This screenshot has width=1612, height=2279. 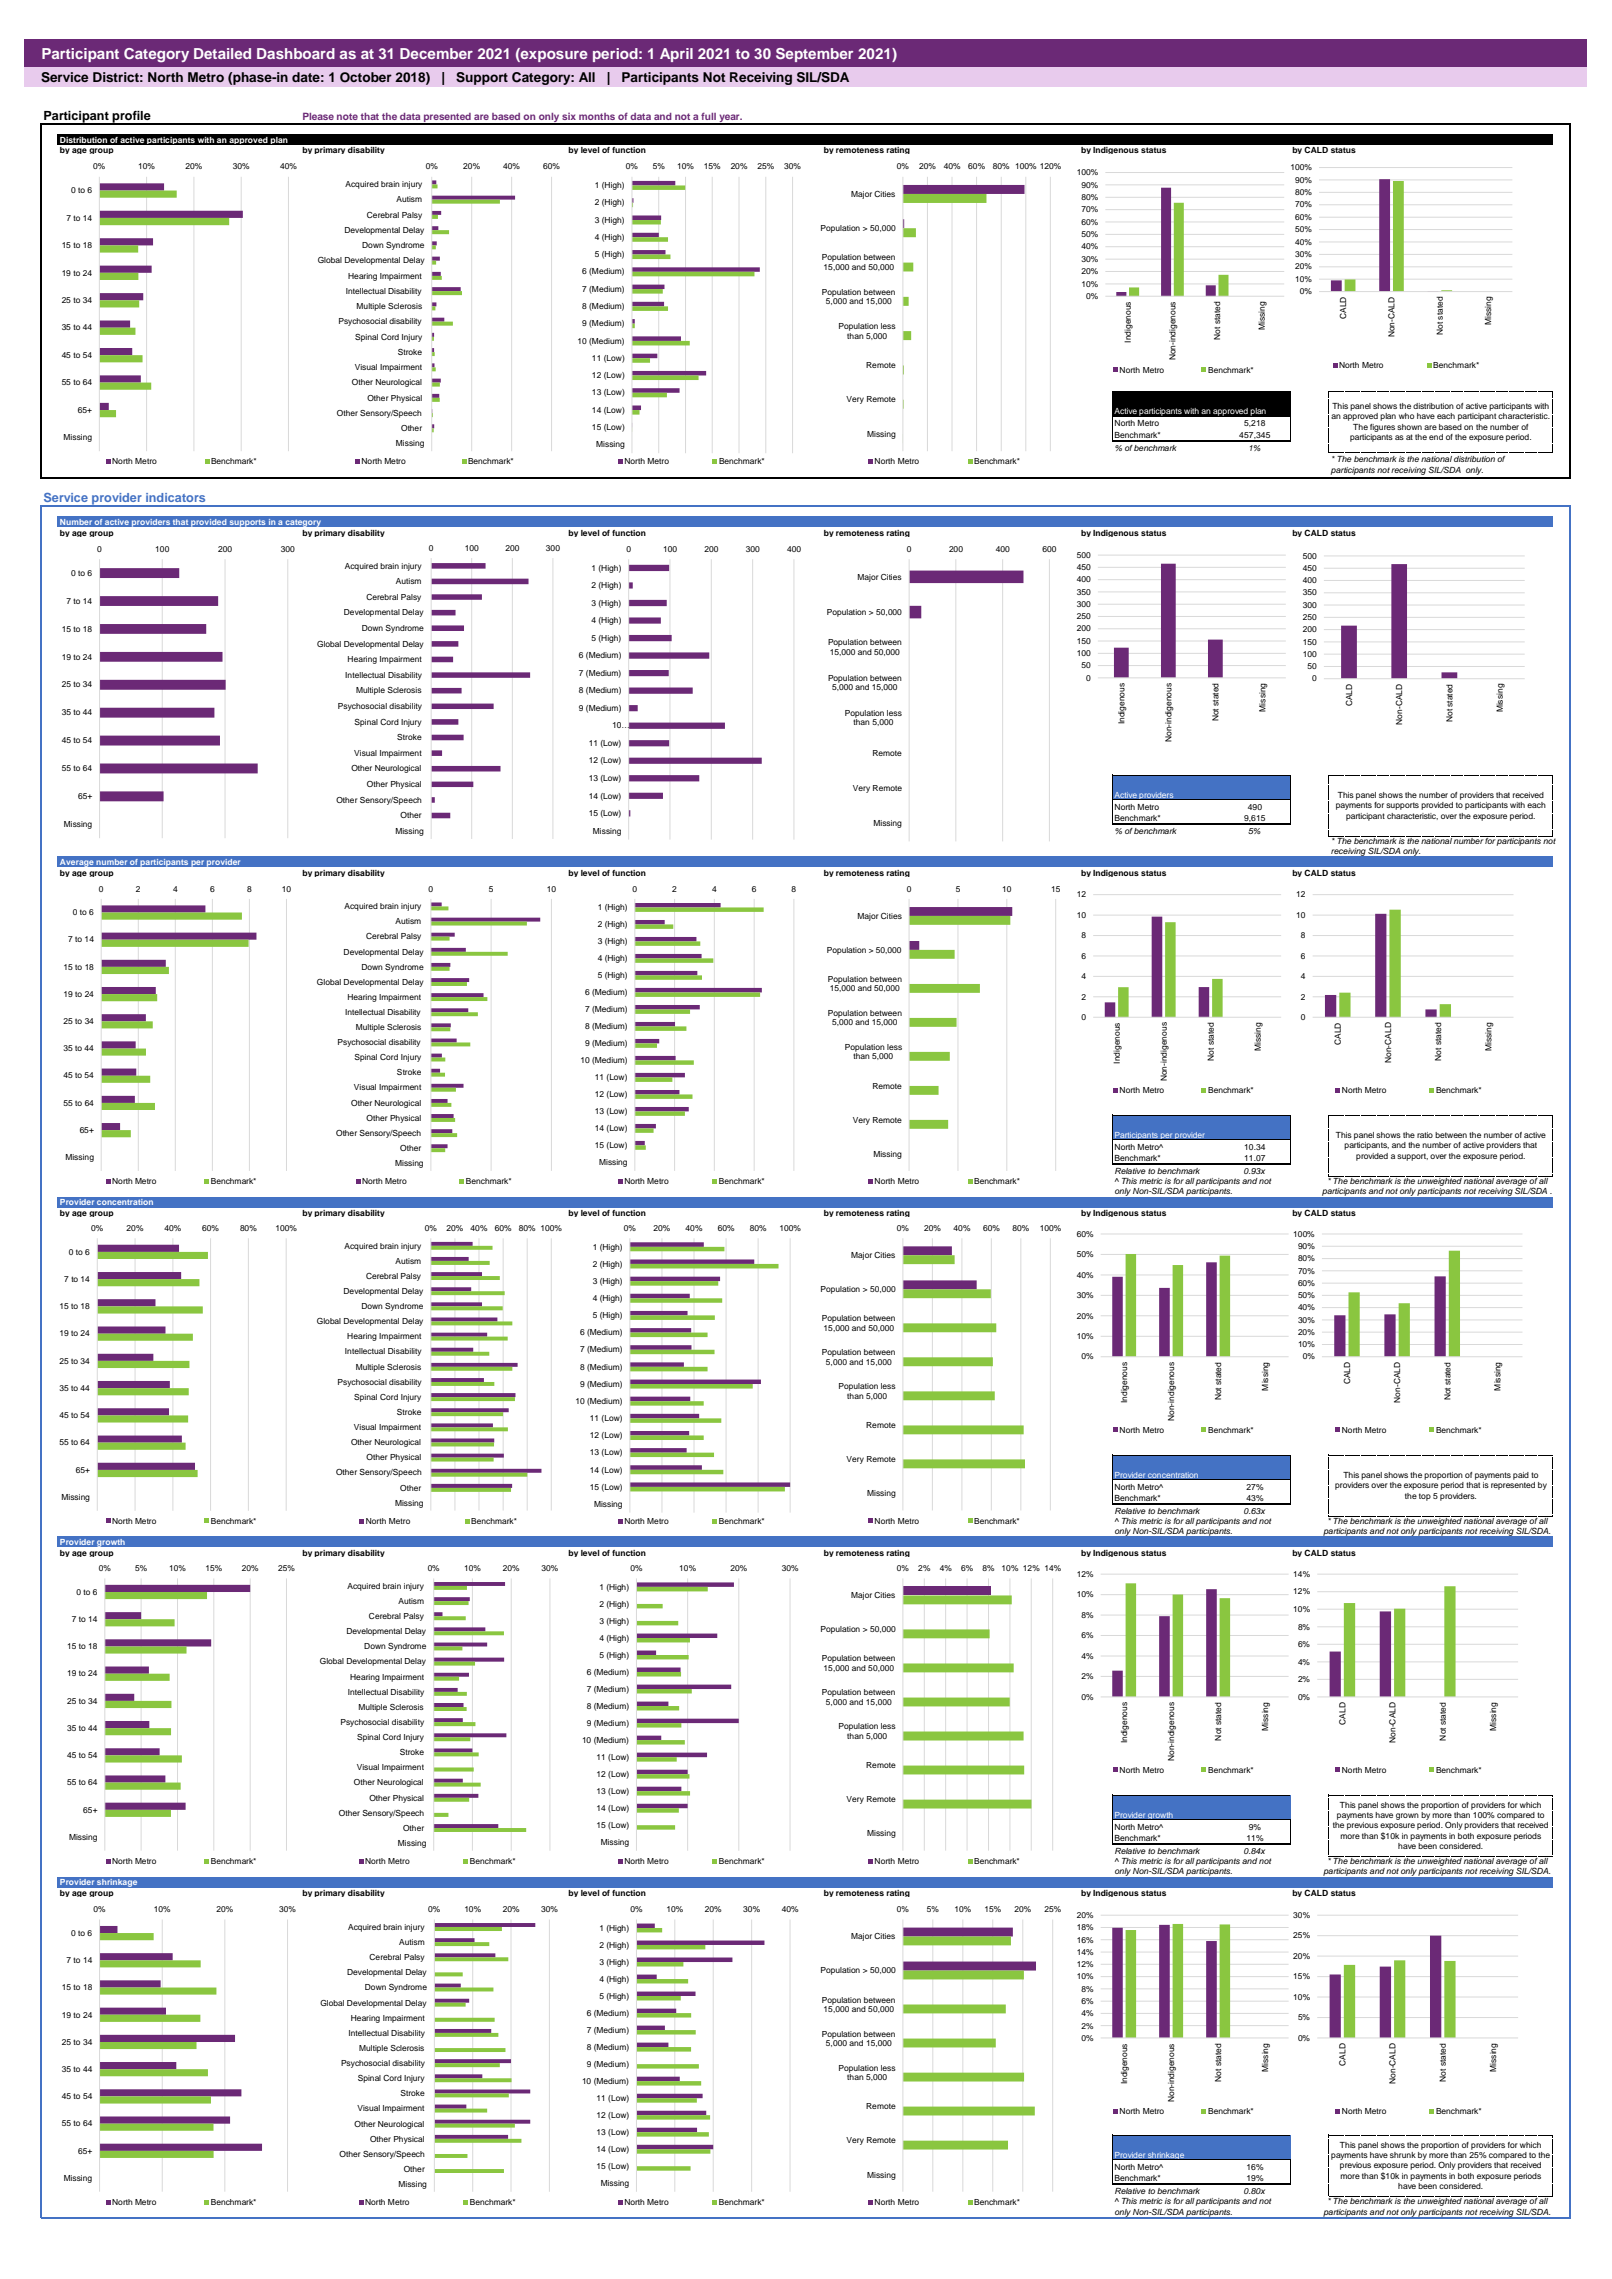 What do you see at coordinates (1406, 416) in the screenshot?
I see `who` at bounding box center [1406, 416].
